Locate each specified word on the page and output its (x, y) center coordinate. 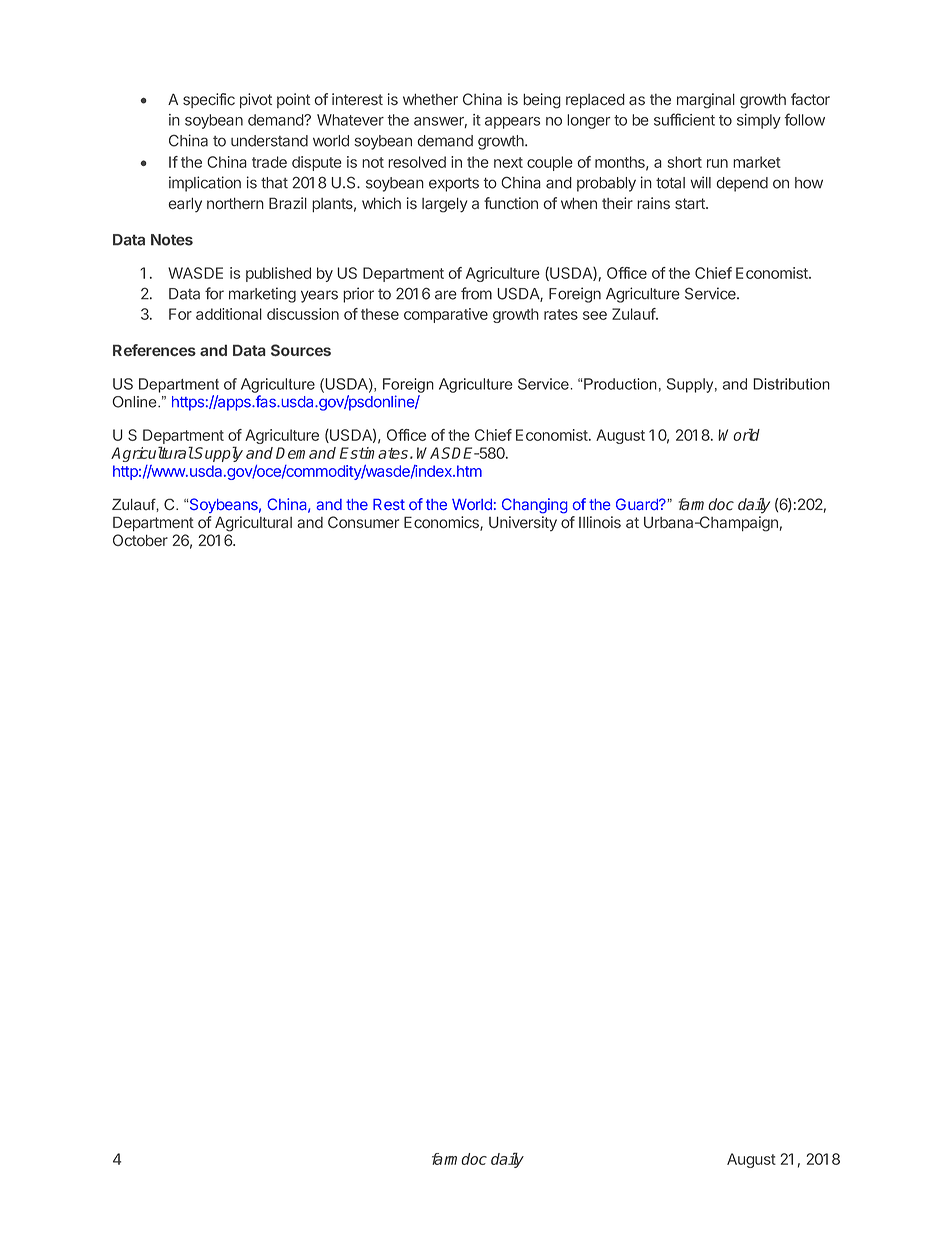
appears (512, 123)
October (140, 540)
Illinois (600, 522)
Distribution (791, 384)
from (476, 293)
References (154, 350)
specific (209, 100)
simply (759, 121)
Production (620, 384)
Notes (172, 240)
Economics (442, 523)
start (691, 204)
